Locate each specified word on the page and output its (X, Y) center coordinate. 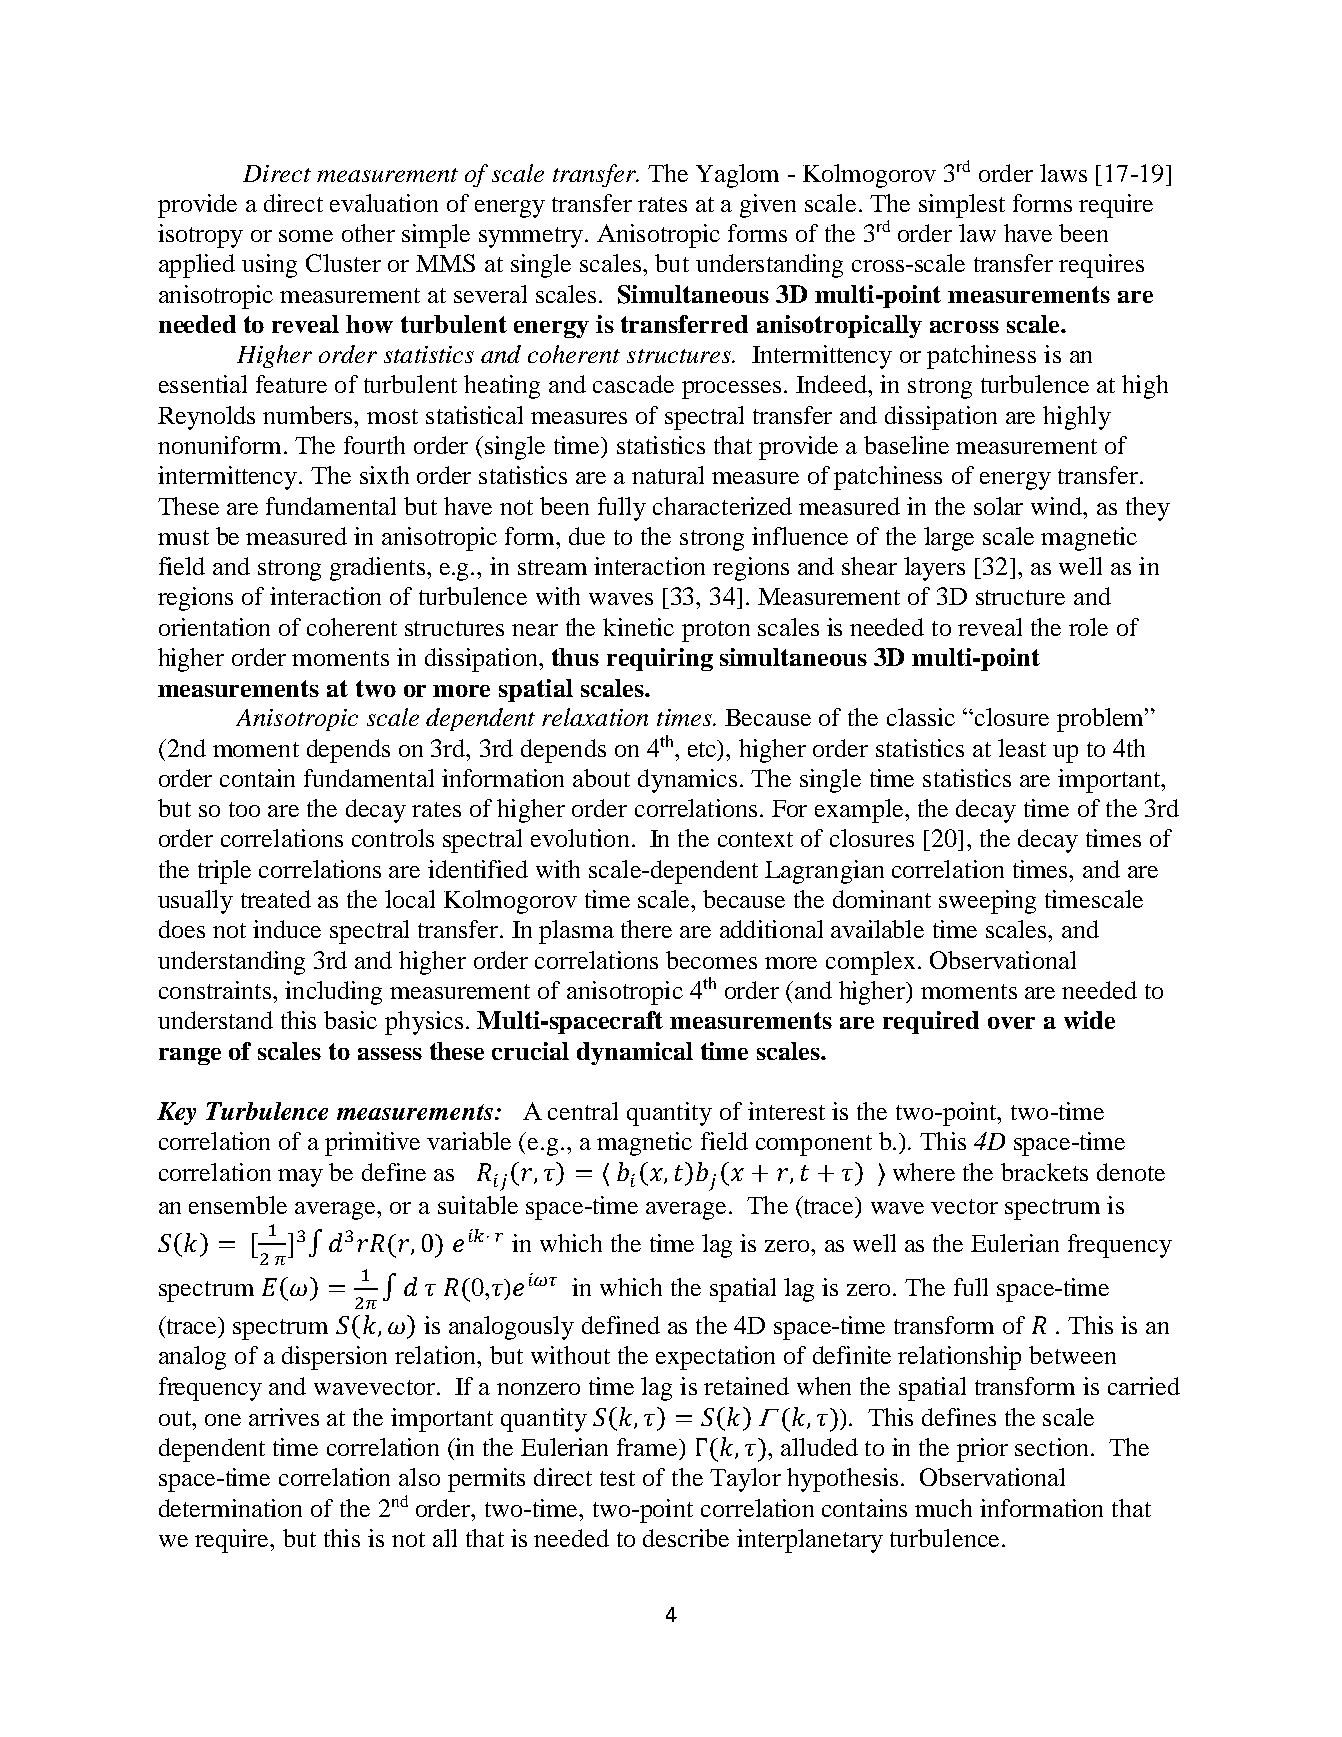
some (306, 236)
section (1051, 1447)
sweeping (987, 902)
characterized (722, 506)
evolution (580, 838)
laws (1063, 173)
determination (230, 1508)
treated (276, 899)
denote (1131, 1172)
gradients (377, 569)
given (768, 206)
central (583, 1111)
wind (1058, 506)
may (300, 1178)
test (617, 1478)
